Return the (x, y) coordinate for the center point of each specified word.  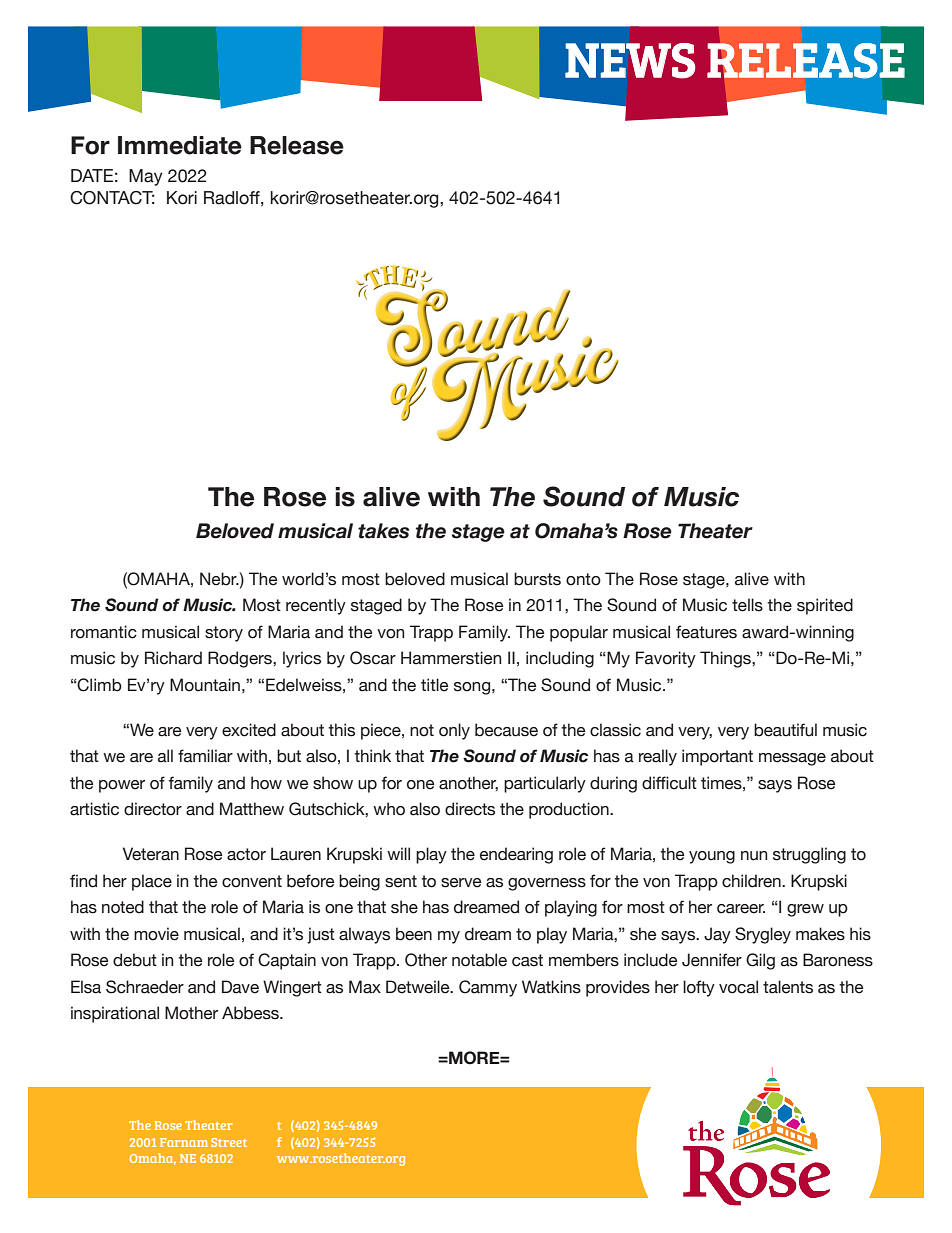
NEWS (630, 61)
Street (229, 1142)
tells (747, 605)
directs (470, 809)
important (717, 757)
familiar (205, 756)
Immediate (180, 145)
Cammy (488, 988)
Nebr (219, 579)
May (146, 177)
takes (383, 531)
